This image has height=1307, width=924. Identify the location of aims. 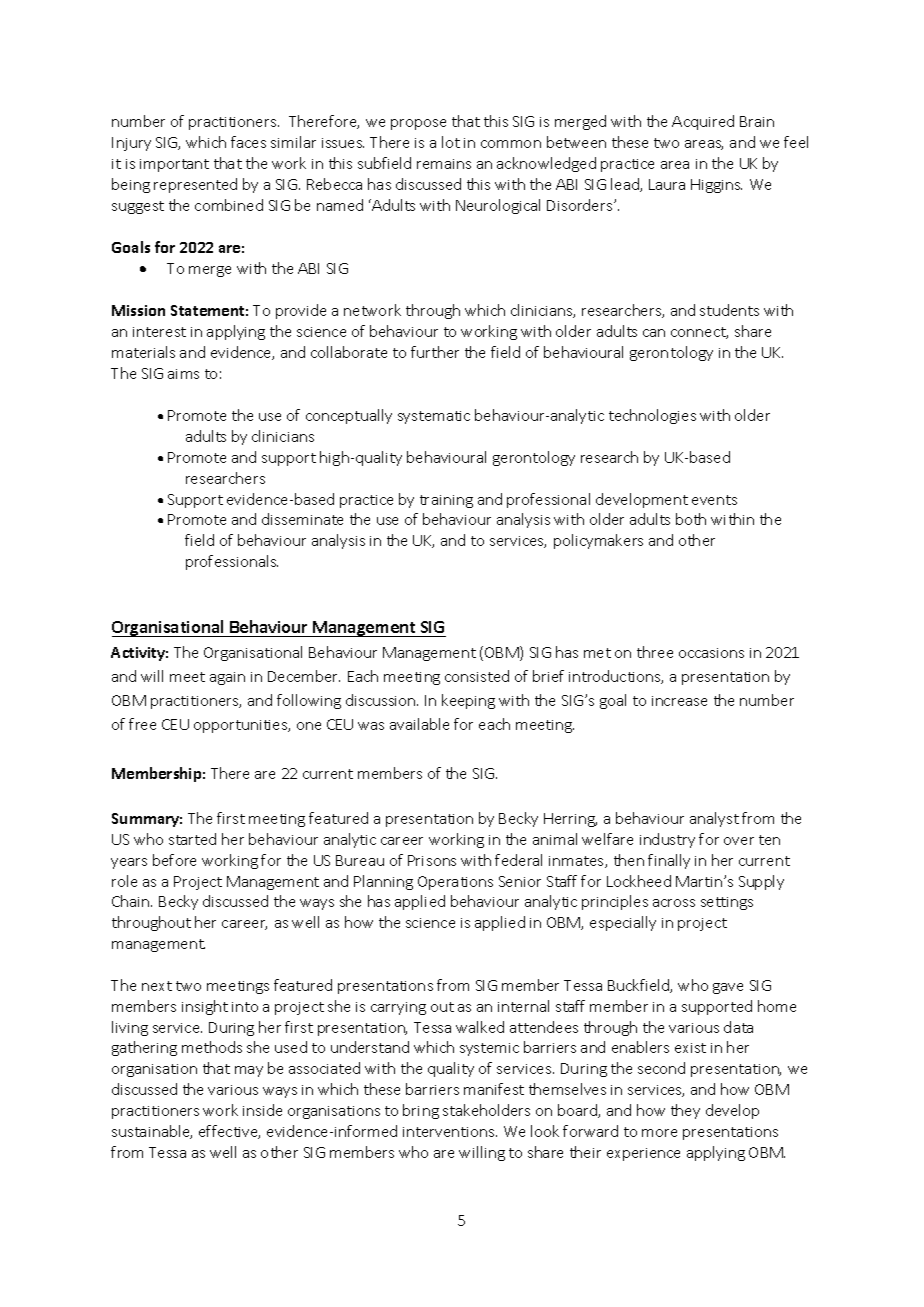
(183, 374).
